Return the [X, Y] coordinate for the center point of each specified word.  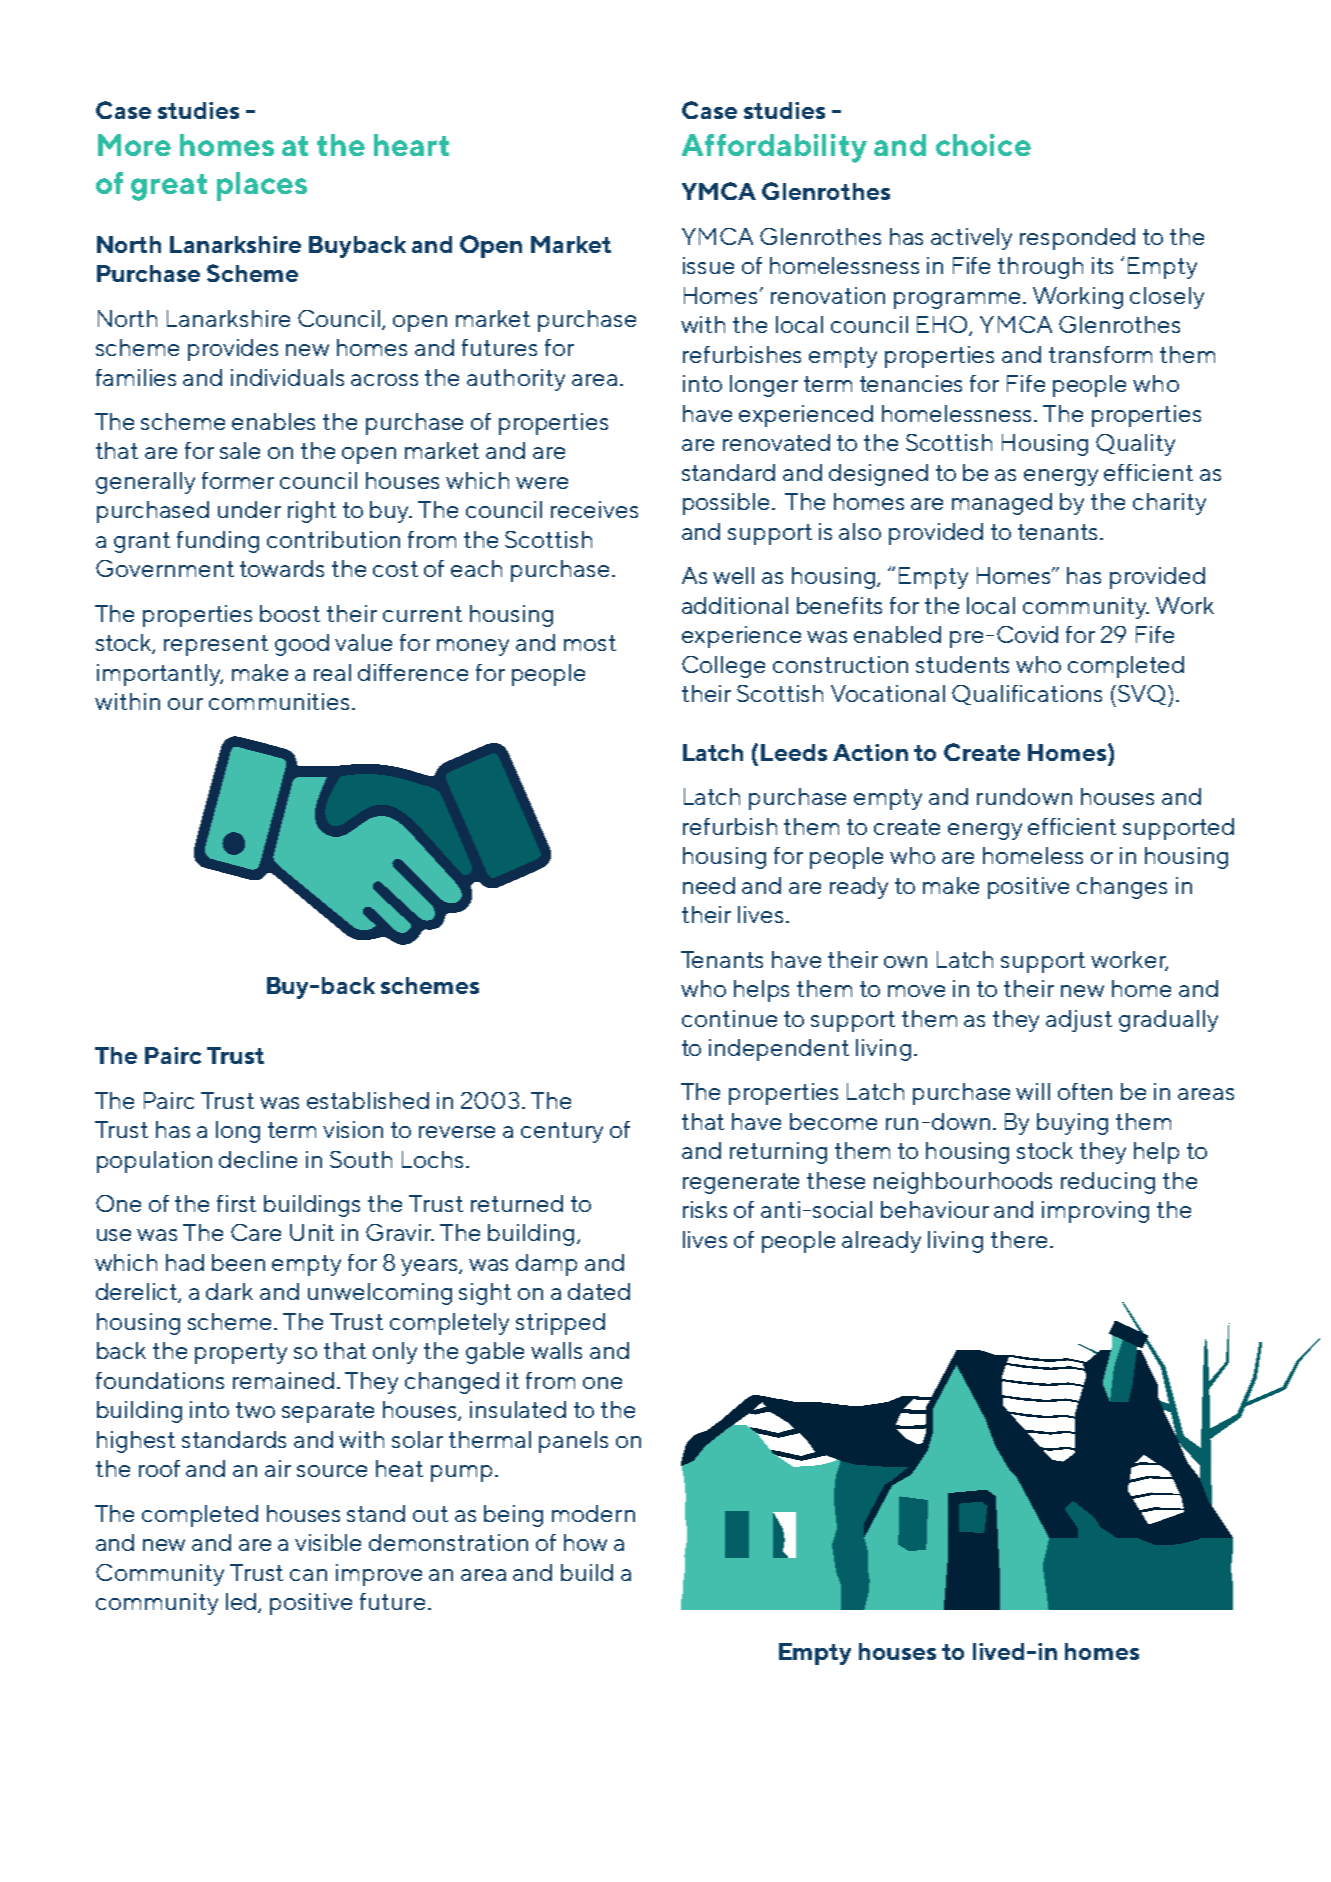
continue [729, 1018]
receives [594, 509]
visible [328, 1542]
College [723, 667]
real [332, 672]
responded [1077, 239]
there [1019, 1239]
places [262, 186]
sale [240, 450]
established [368, 1100]
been [238, 1262]
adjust [1079, 1021]
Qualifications [1027, 695]
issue [708, 265]
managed [1002, 504]
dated [599, 1291]
